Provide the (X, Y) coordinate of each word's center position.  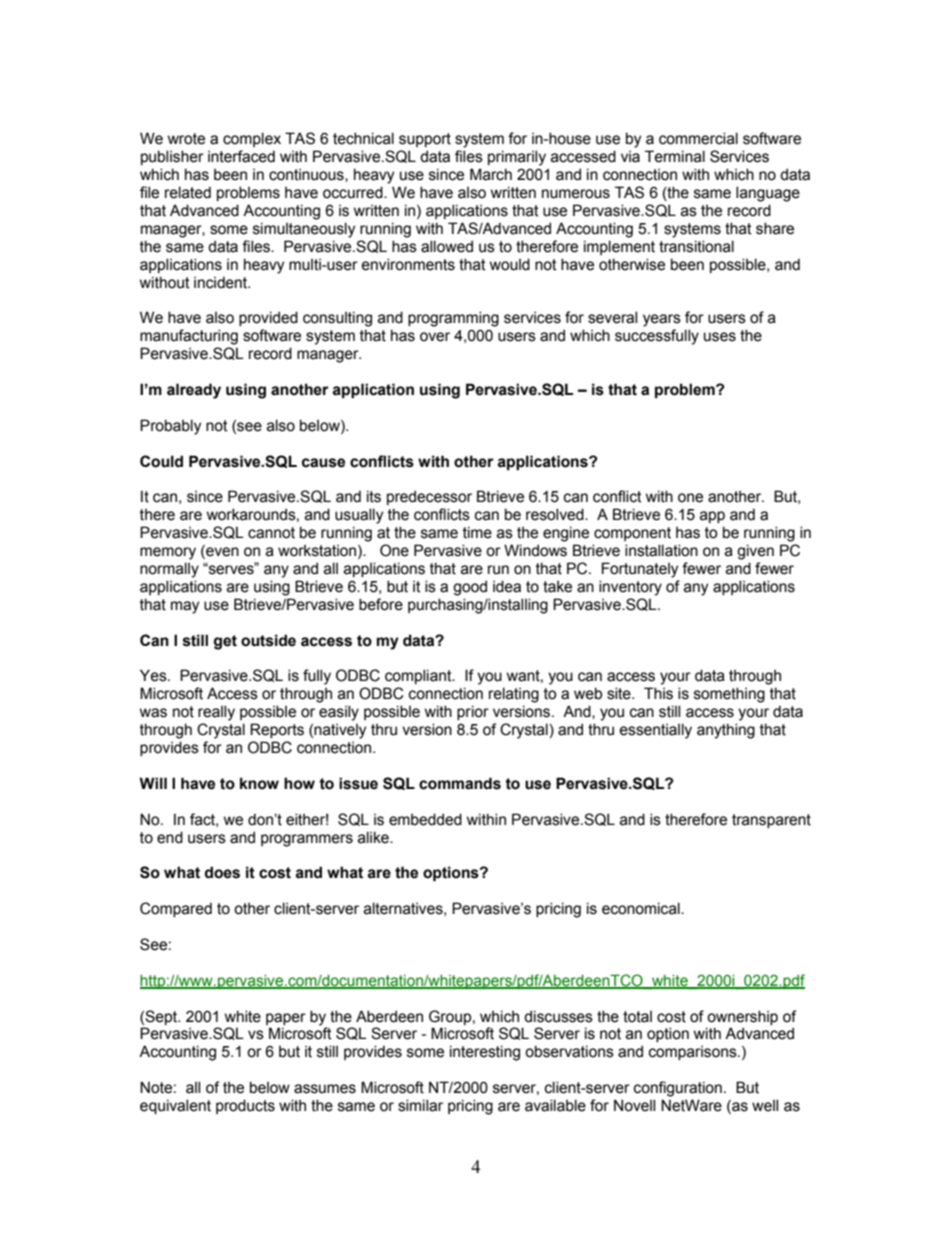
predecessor (429, 497)
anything (726, 731)
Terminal (675, 156)
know (259, 783)
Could (161, 461)
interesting (485, 1053)
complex (252, 139)
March (491, 174)
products (245, 1106)
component (632, 534)
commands (460, 783)
